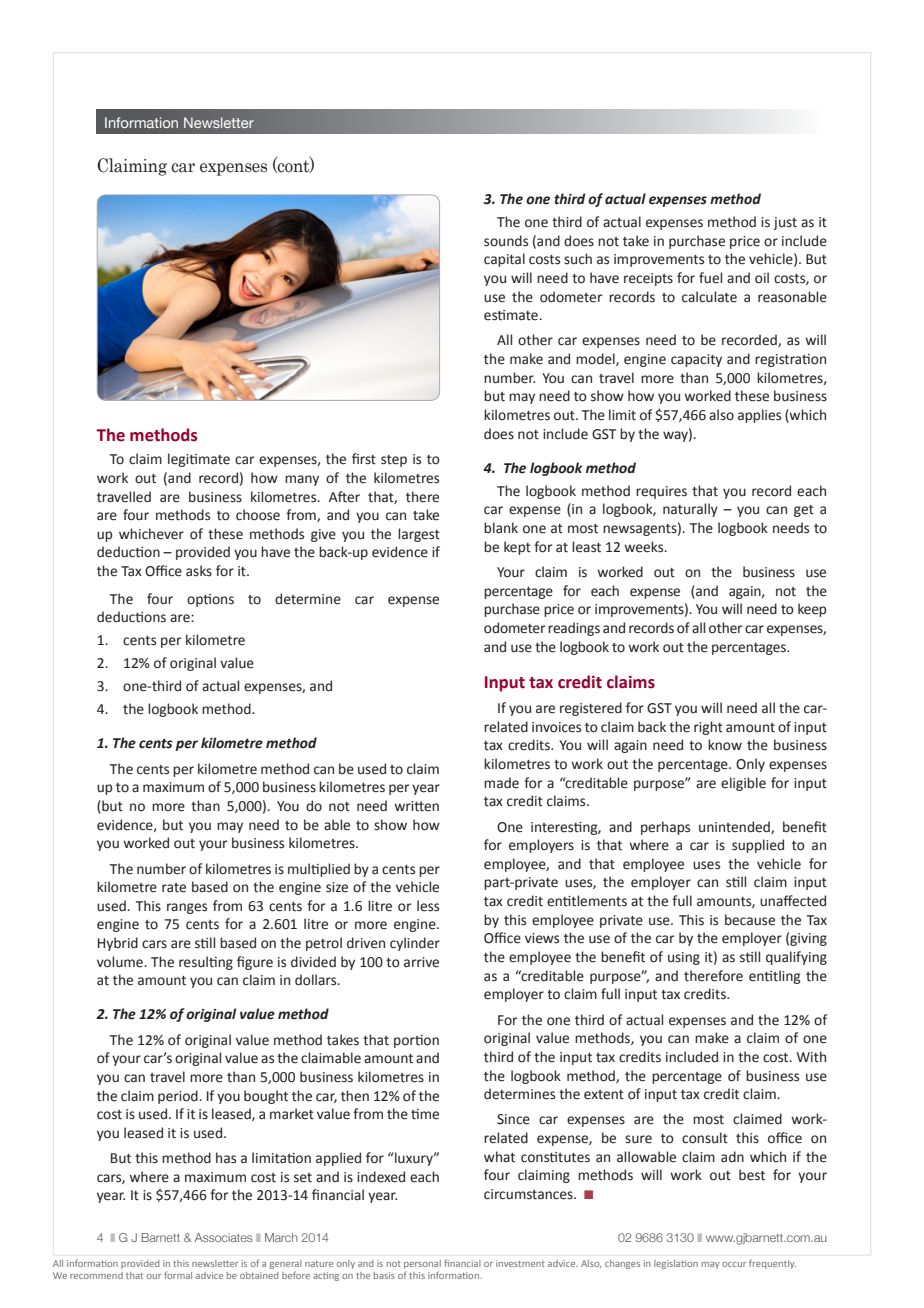 The width and height of the page is (924, 1308). What do you see at coordinates (504, 260) in the page?
I see `capital` at bounding box center [504, 260].
